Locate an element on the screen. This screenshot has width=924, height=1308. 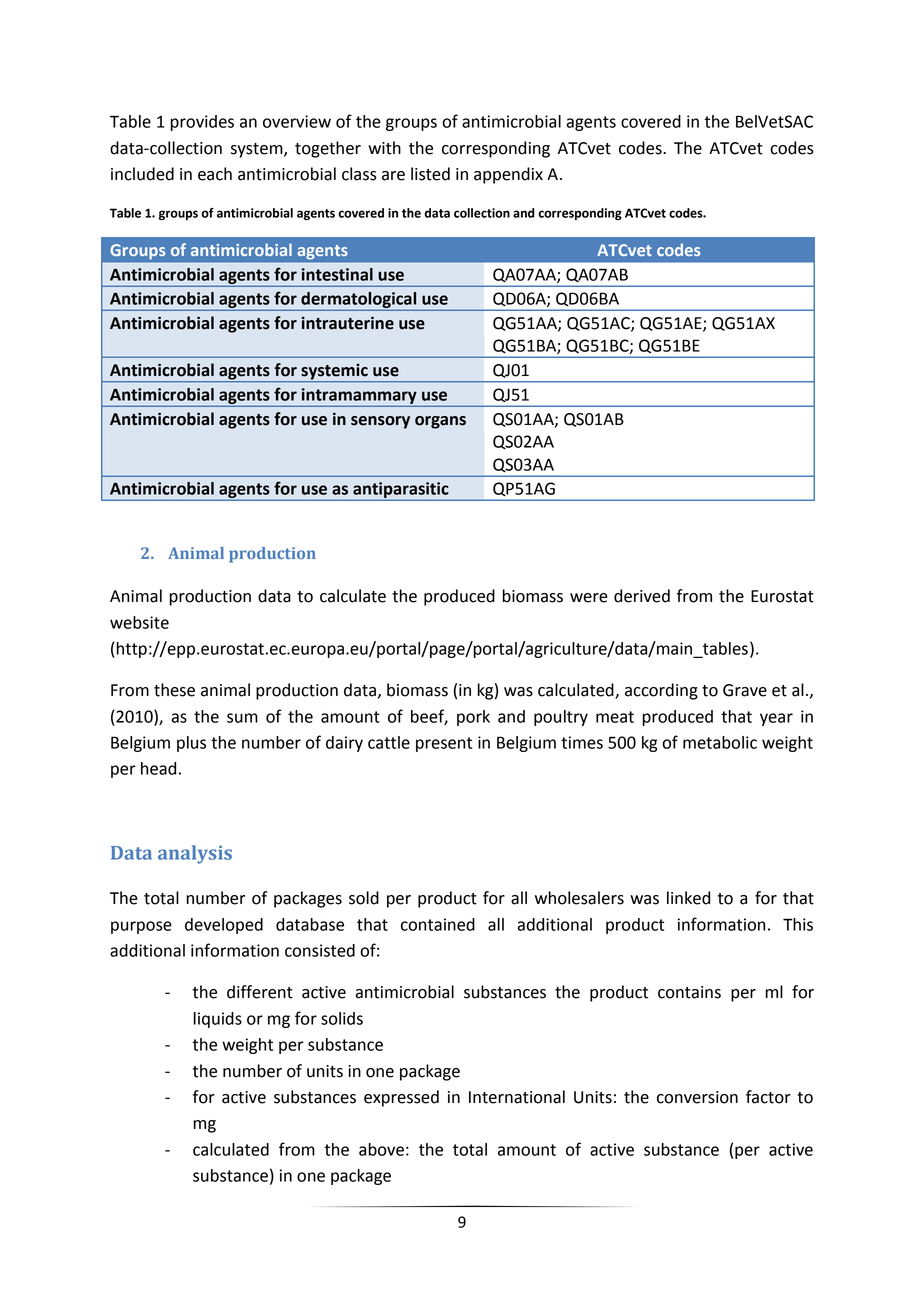
head is located at coordinates (158, 768).
